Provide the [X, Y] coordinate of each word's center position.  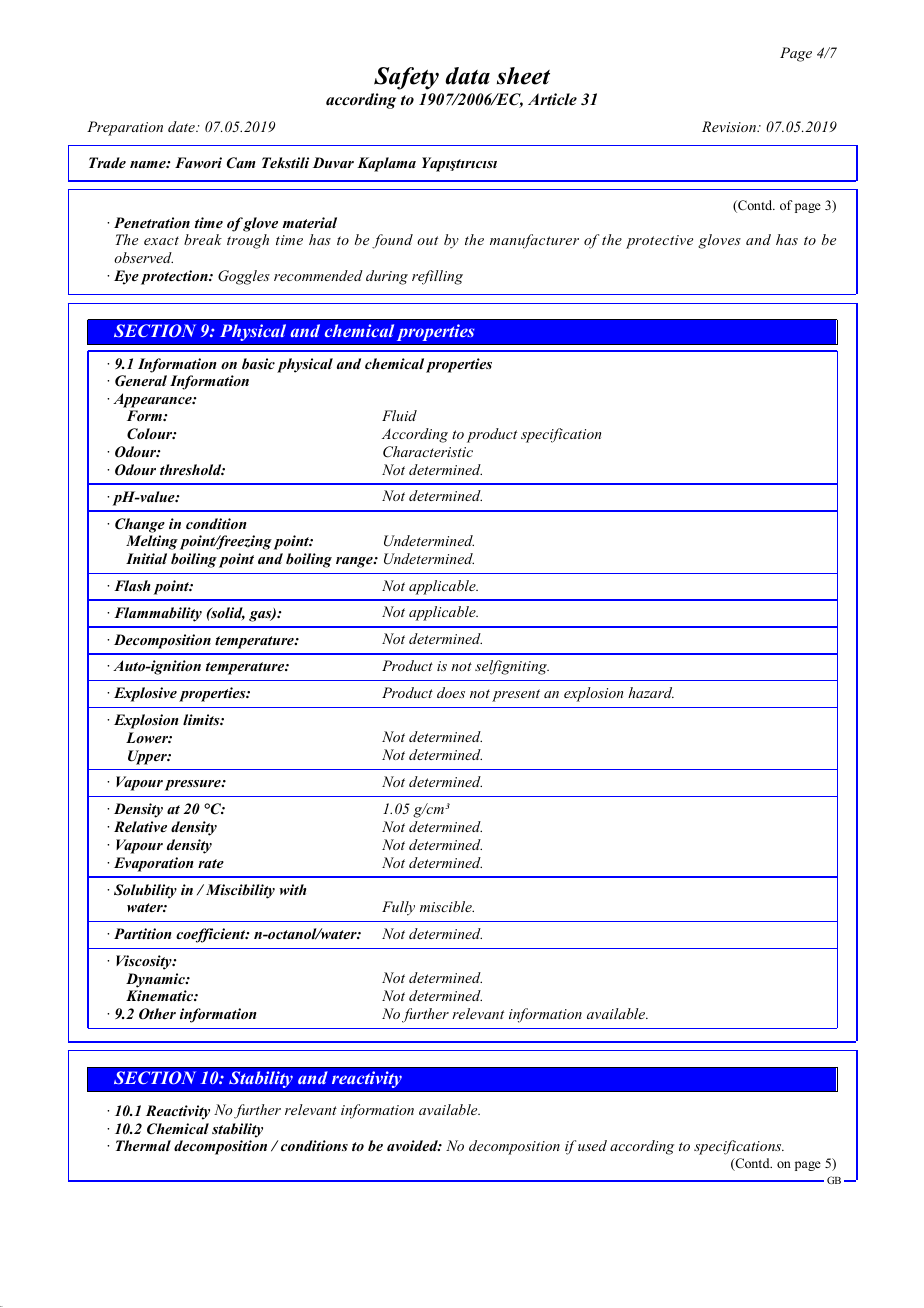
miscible [447, 906]
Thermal [143, 1145]
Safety [406, 78]
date [182, 126]
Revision [730, 126]
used [592, 1145]
